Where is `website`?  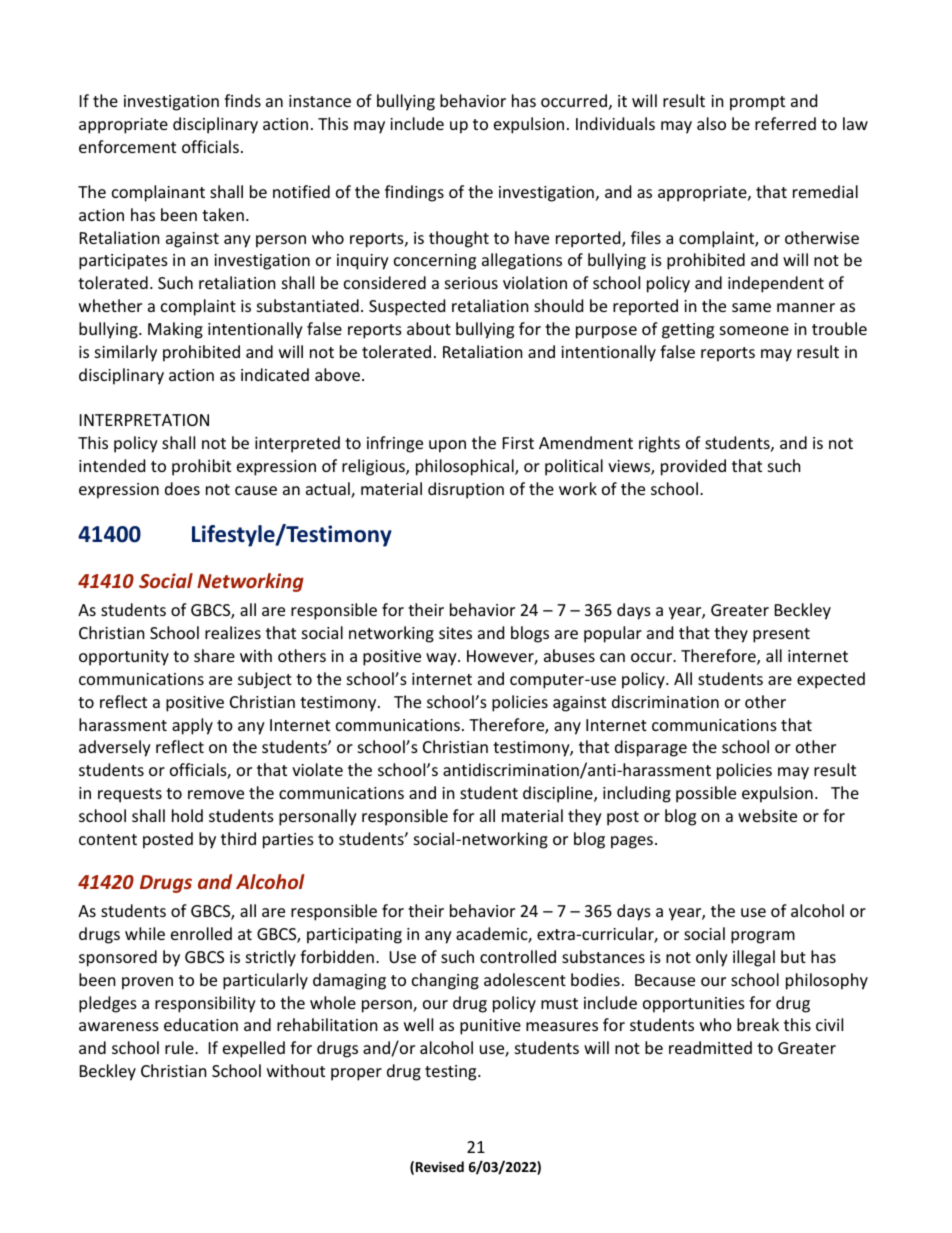
website is located at coordinates (767, 815).
